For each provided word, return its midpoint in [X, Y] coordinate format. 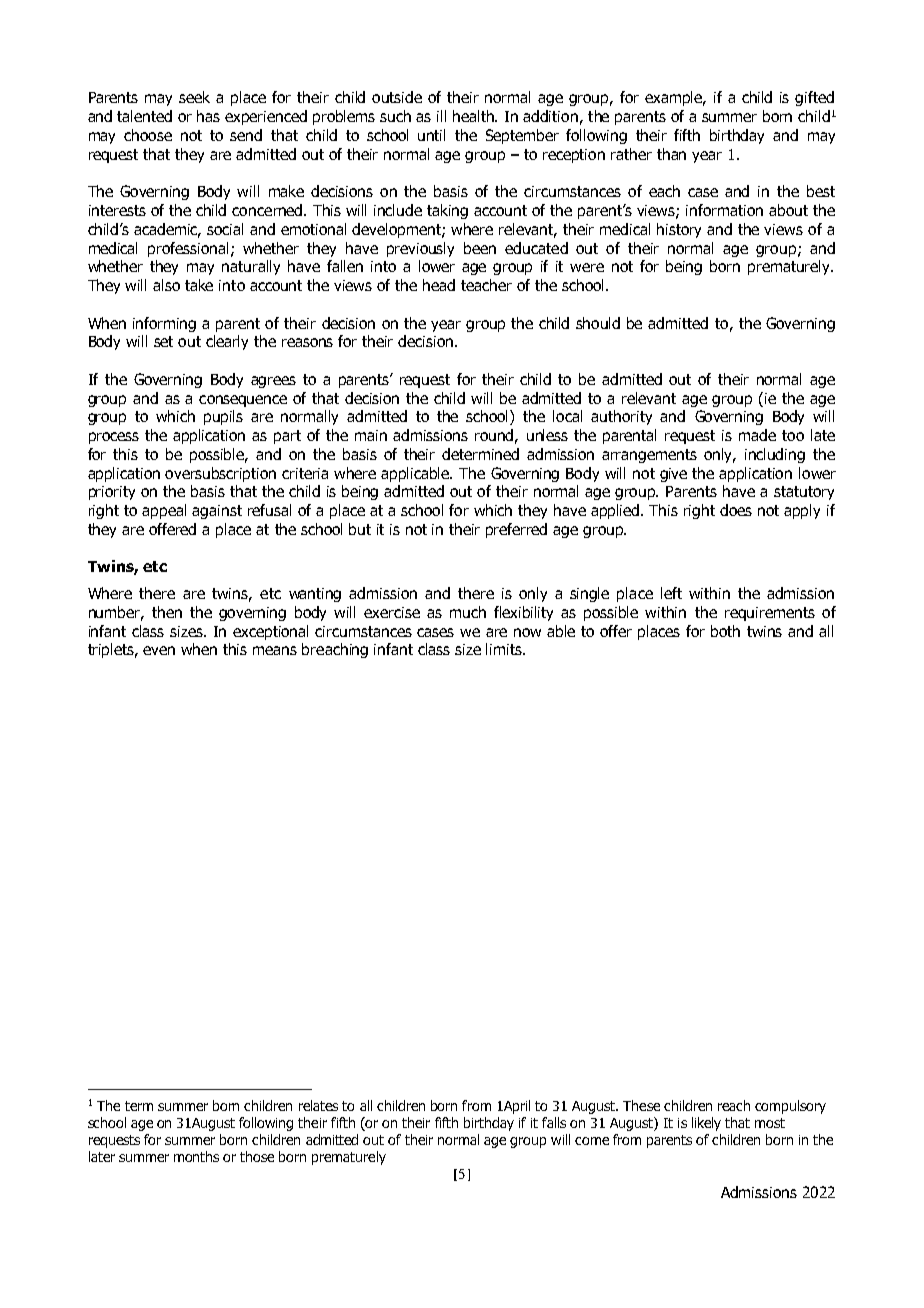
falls [554, 1122]
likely [706, 1124]
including [775, 455]
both [725, 631]
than [671, 154]
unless [547, 435]
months [196, 1156]
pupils [223, 417]
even [159, 650]
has [208, 116]
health [475, 116]
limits [505, 649]
